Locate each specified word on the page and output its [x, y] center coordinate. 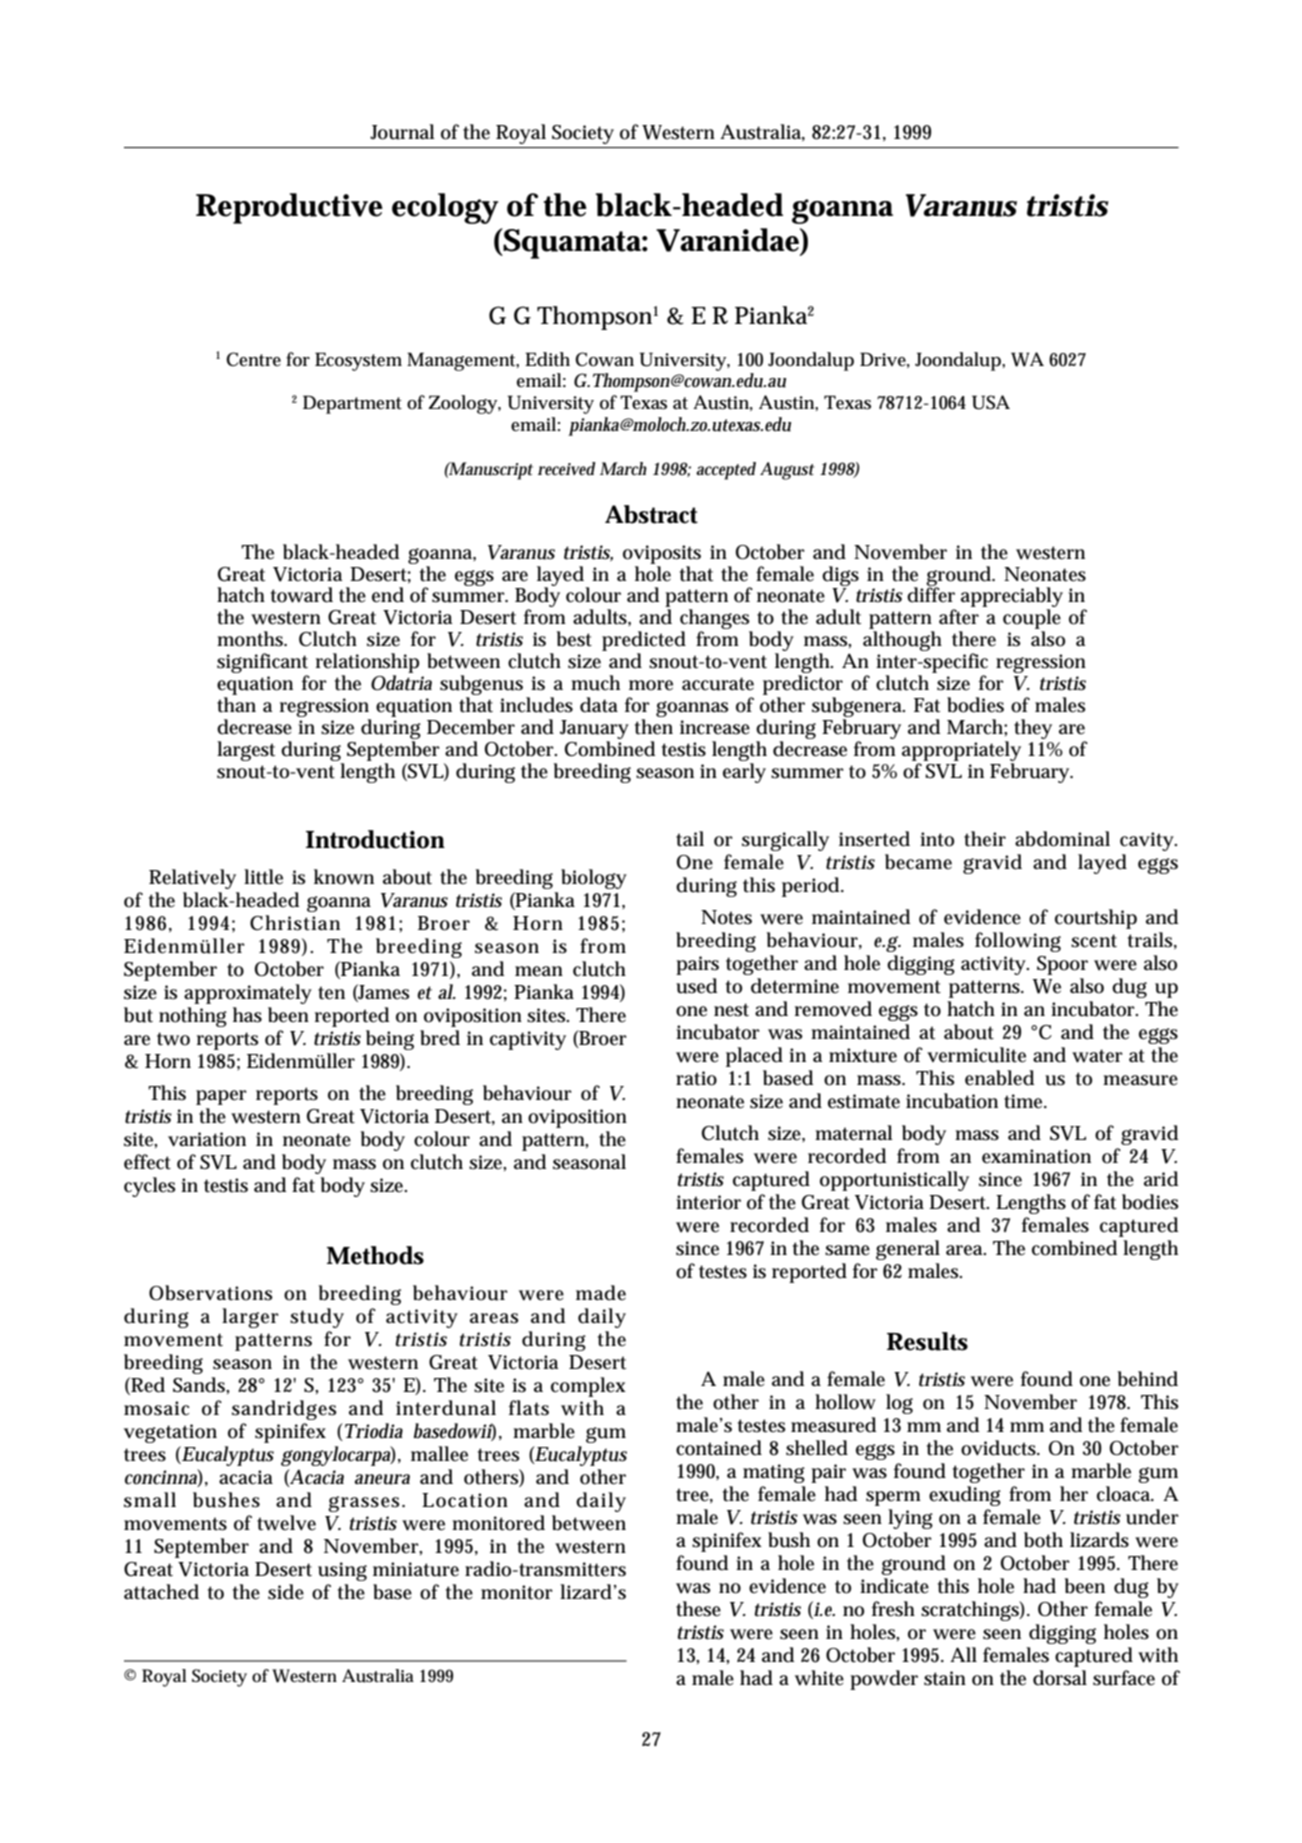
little [263, 877]
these [698, 1609]
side [286, 1592]
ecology [445, 208]
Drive [885, 360]
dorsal [1060, 1678]
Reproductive [289, 208]
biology [594, 879]
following [1018, 942]
